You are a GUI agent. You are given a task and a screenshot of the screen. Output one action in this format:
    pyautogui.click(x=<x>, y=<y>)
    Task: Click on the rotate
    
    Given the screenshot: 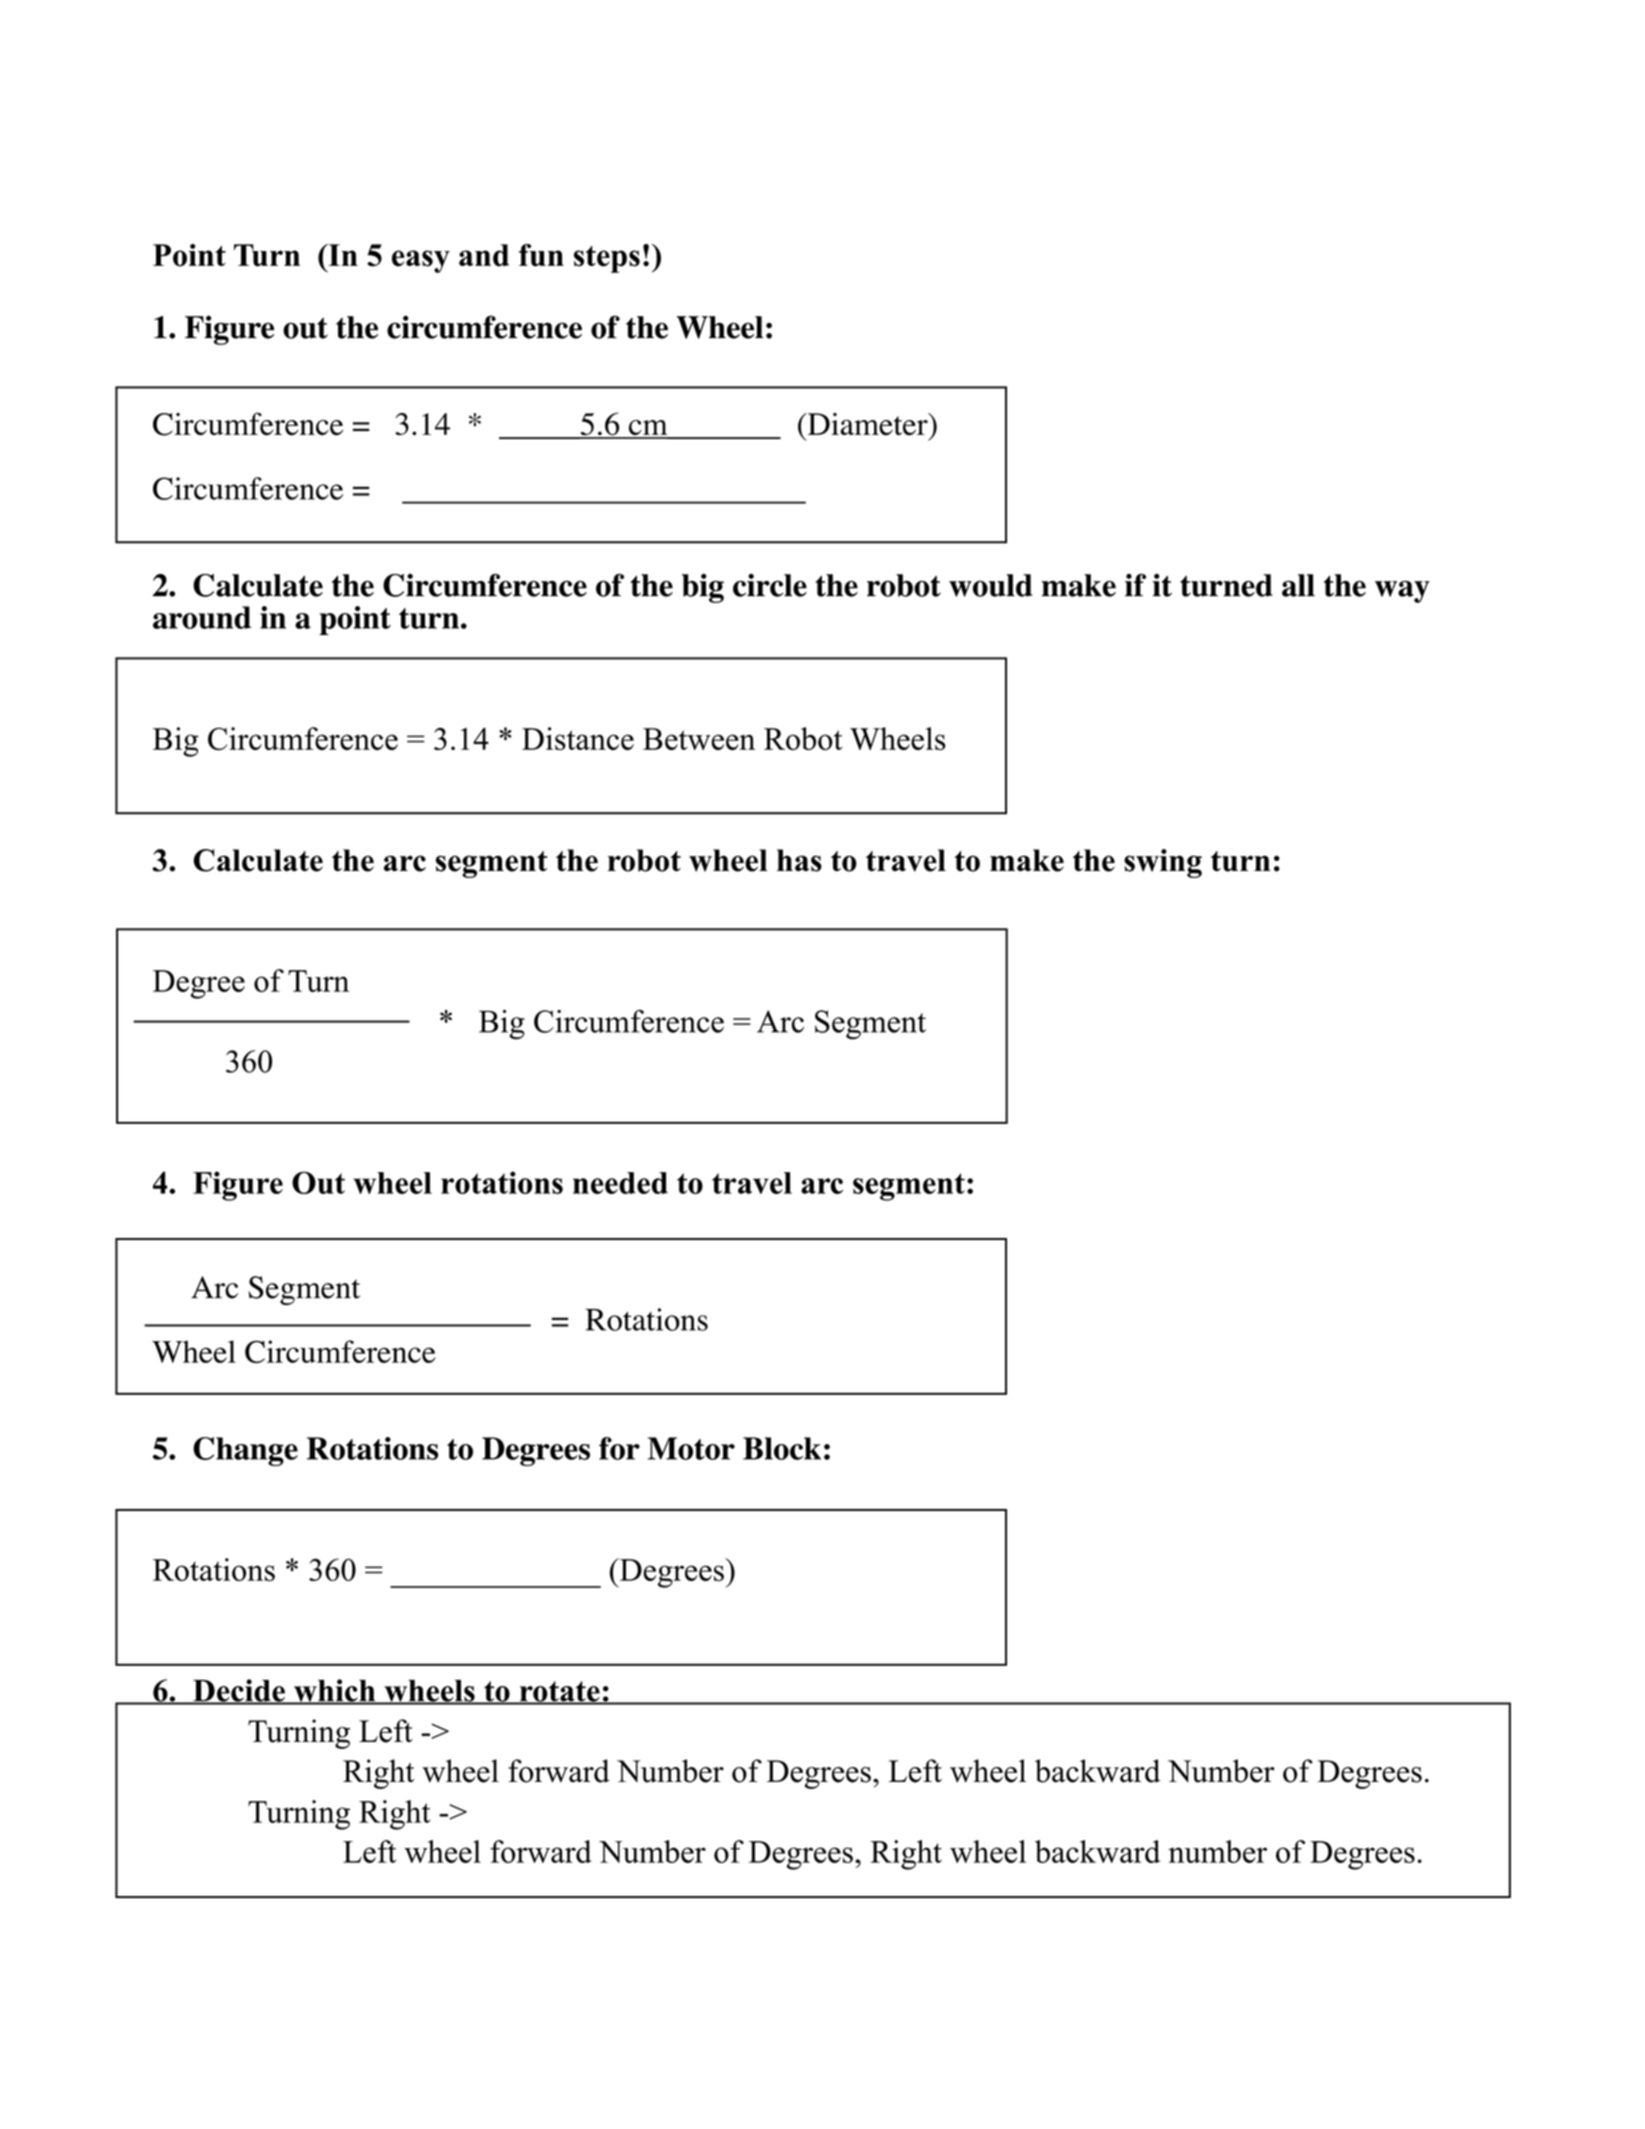 What is the action you would take?
    pyautogui.click(x=559, y=1692)
